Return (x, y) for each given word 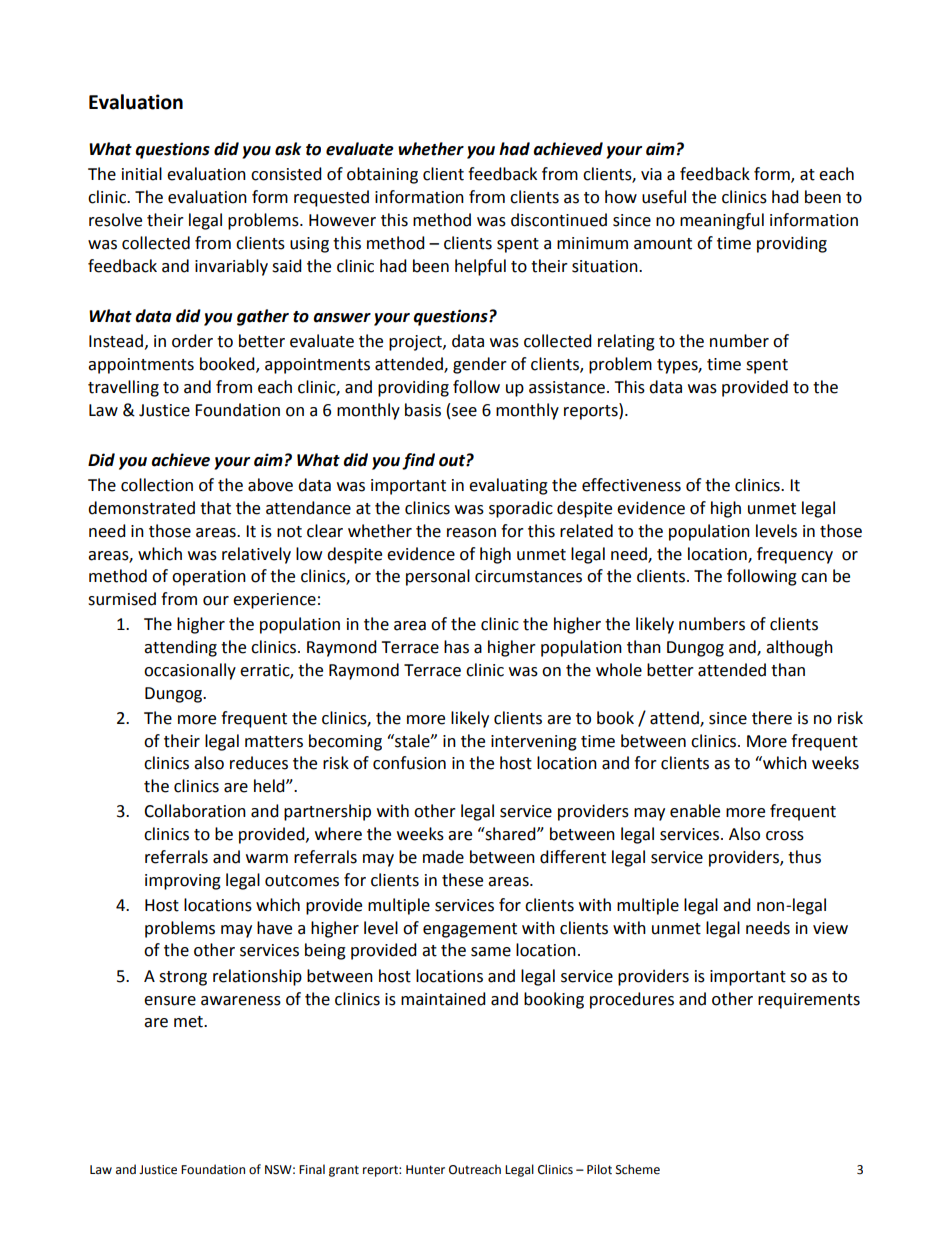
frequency (795, 555)
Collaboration (195, 811)
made (443, 857)
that (215, 508)
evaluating (508, 486)
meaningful (722, 221)
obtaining (382, 175)
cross (785, 836)
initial (142, 174)
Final (312, 1169)
